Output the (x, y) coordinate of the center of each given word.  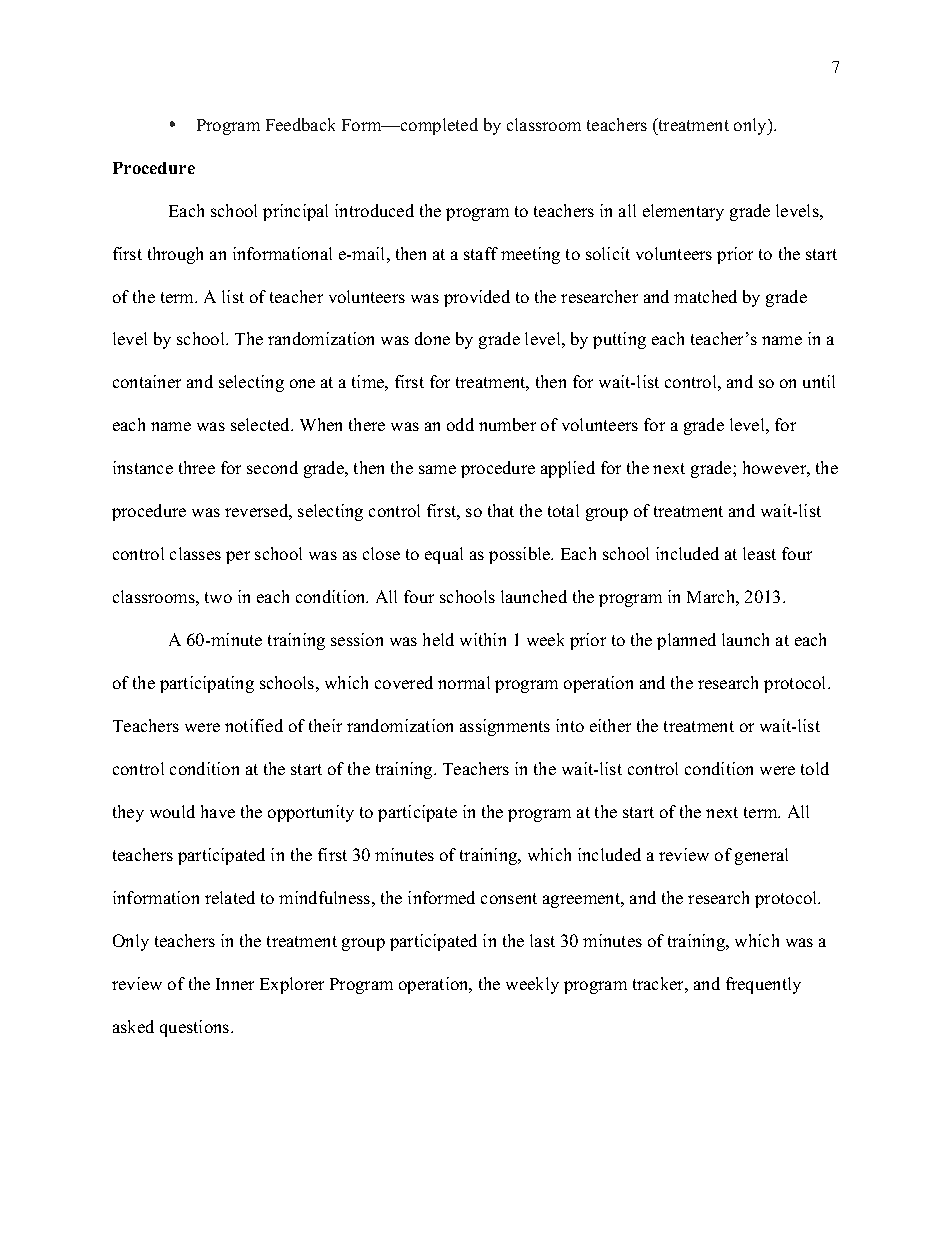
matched (705, 296)
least (759, 553)
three (197, 467)
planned (686, 641)
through (175, 255)
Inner (235, 984)
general (761, 856)
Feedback (300, 124)
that (501, 510)
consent (509, 898)
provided (477, 298)
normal (464, 682)
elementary (683, 212)
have (218, 811)
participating (207, 684)
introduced (374, 210)
